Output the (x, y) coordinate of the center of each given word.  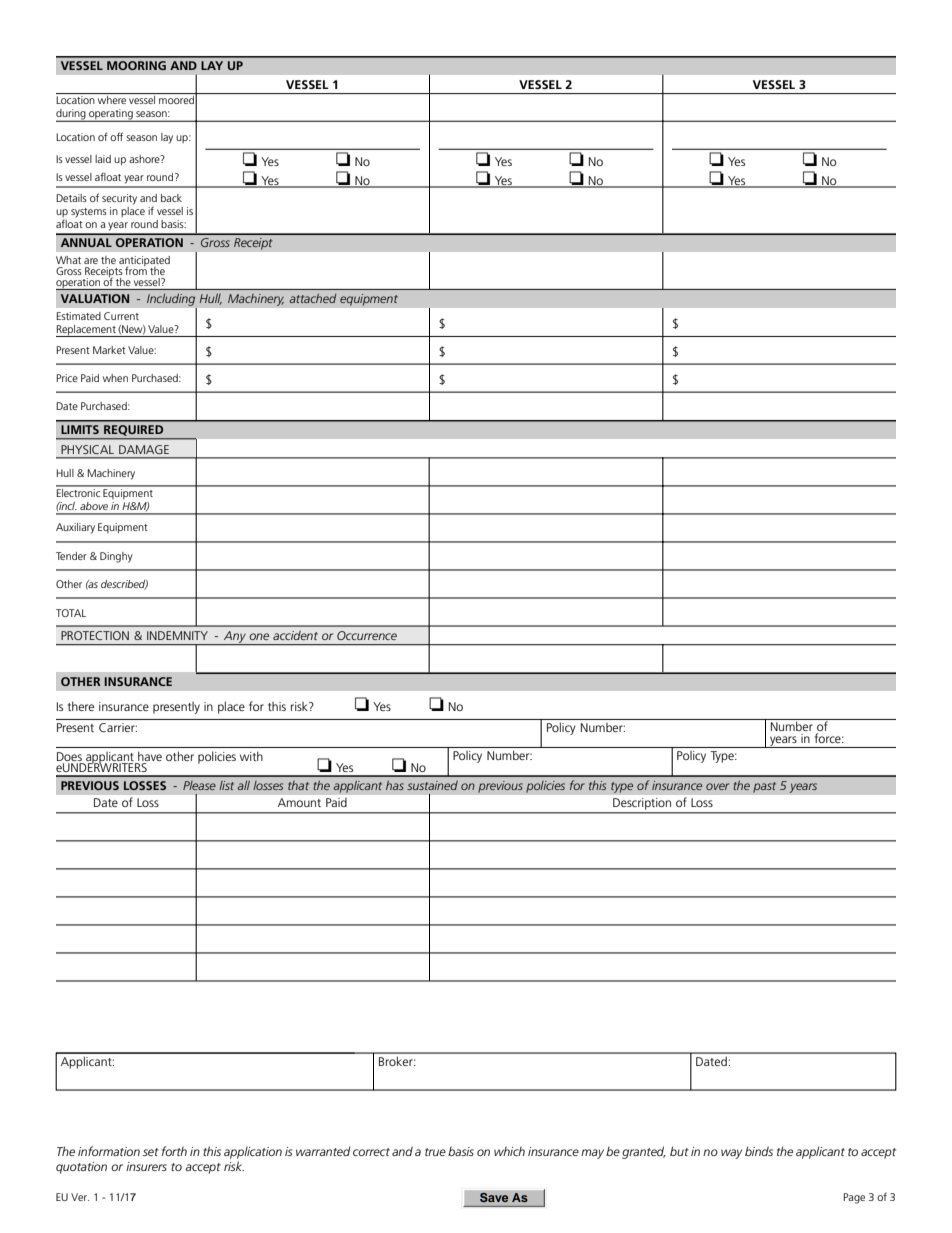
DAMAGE (144, 449)
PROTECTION (95, 635)
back (171, 198)
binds (759, 1151)
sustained (432, 785)
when (115, 378)
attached (313, 298)
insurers (146, 1166)
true (435, 1152)
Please (199, 785)
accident (295, 635)
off (116, 136)
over (717, 786)
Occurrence (367, 635)
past (765, 787)
